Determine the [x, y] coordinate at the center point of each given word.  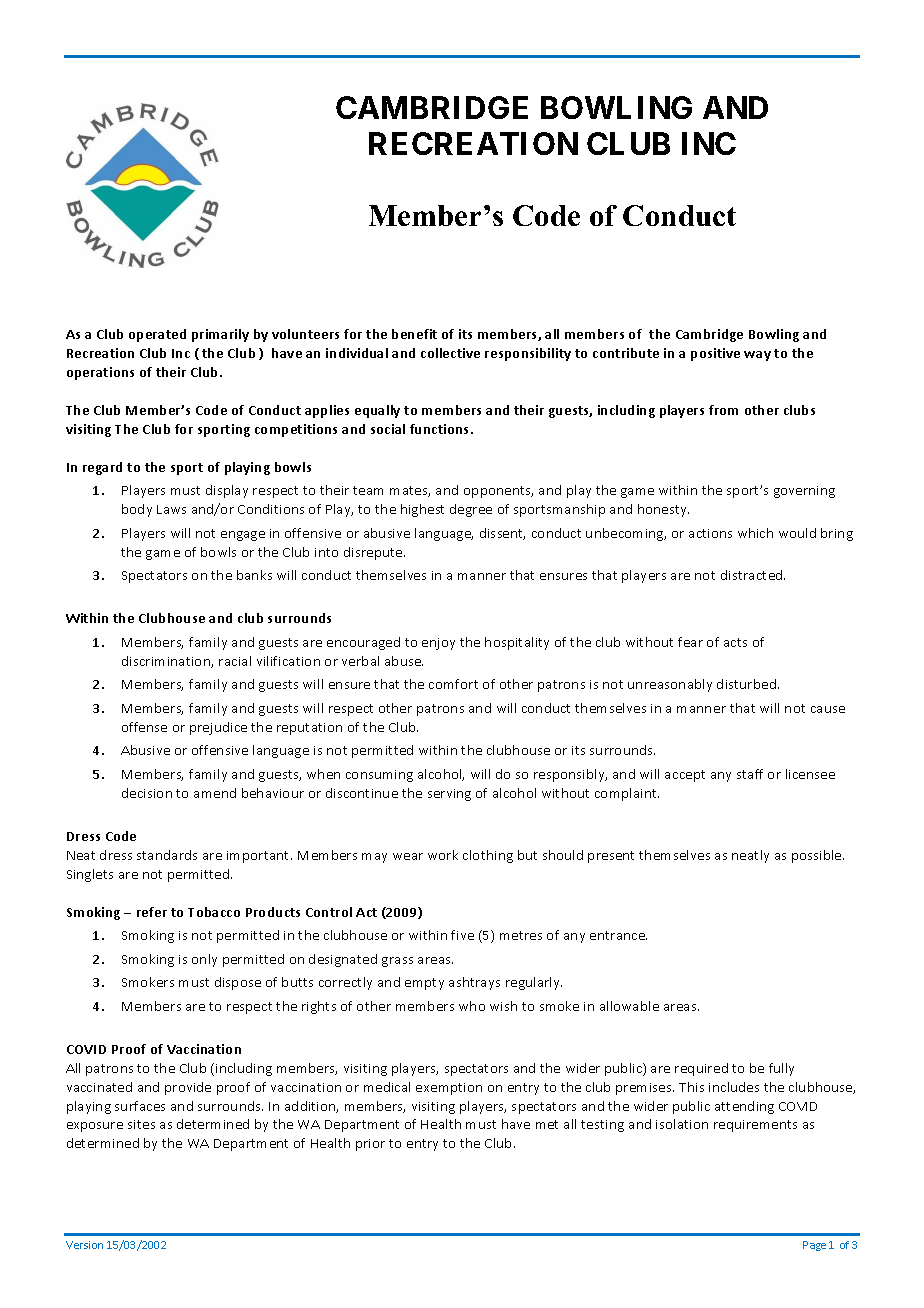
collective [450, 353]
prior [370, 1145]
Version [84, 1245]
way [757, 356]
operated [157, 335]
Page [814, 1246]
